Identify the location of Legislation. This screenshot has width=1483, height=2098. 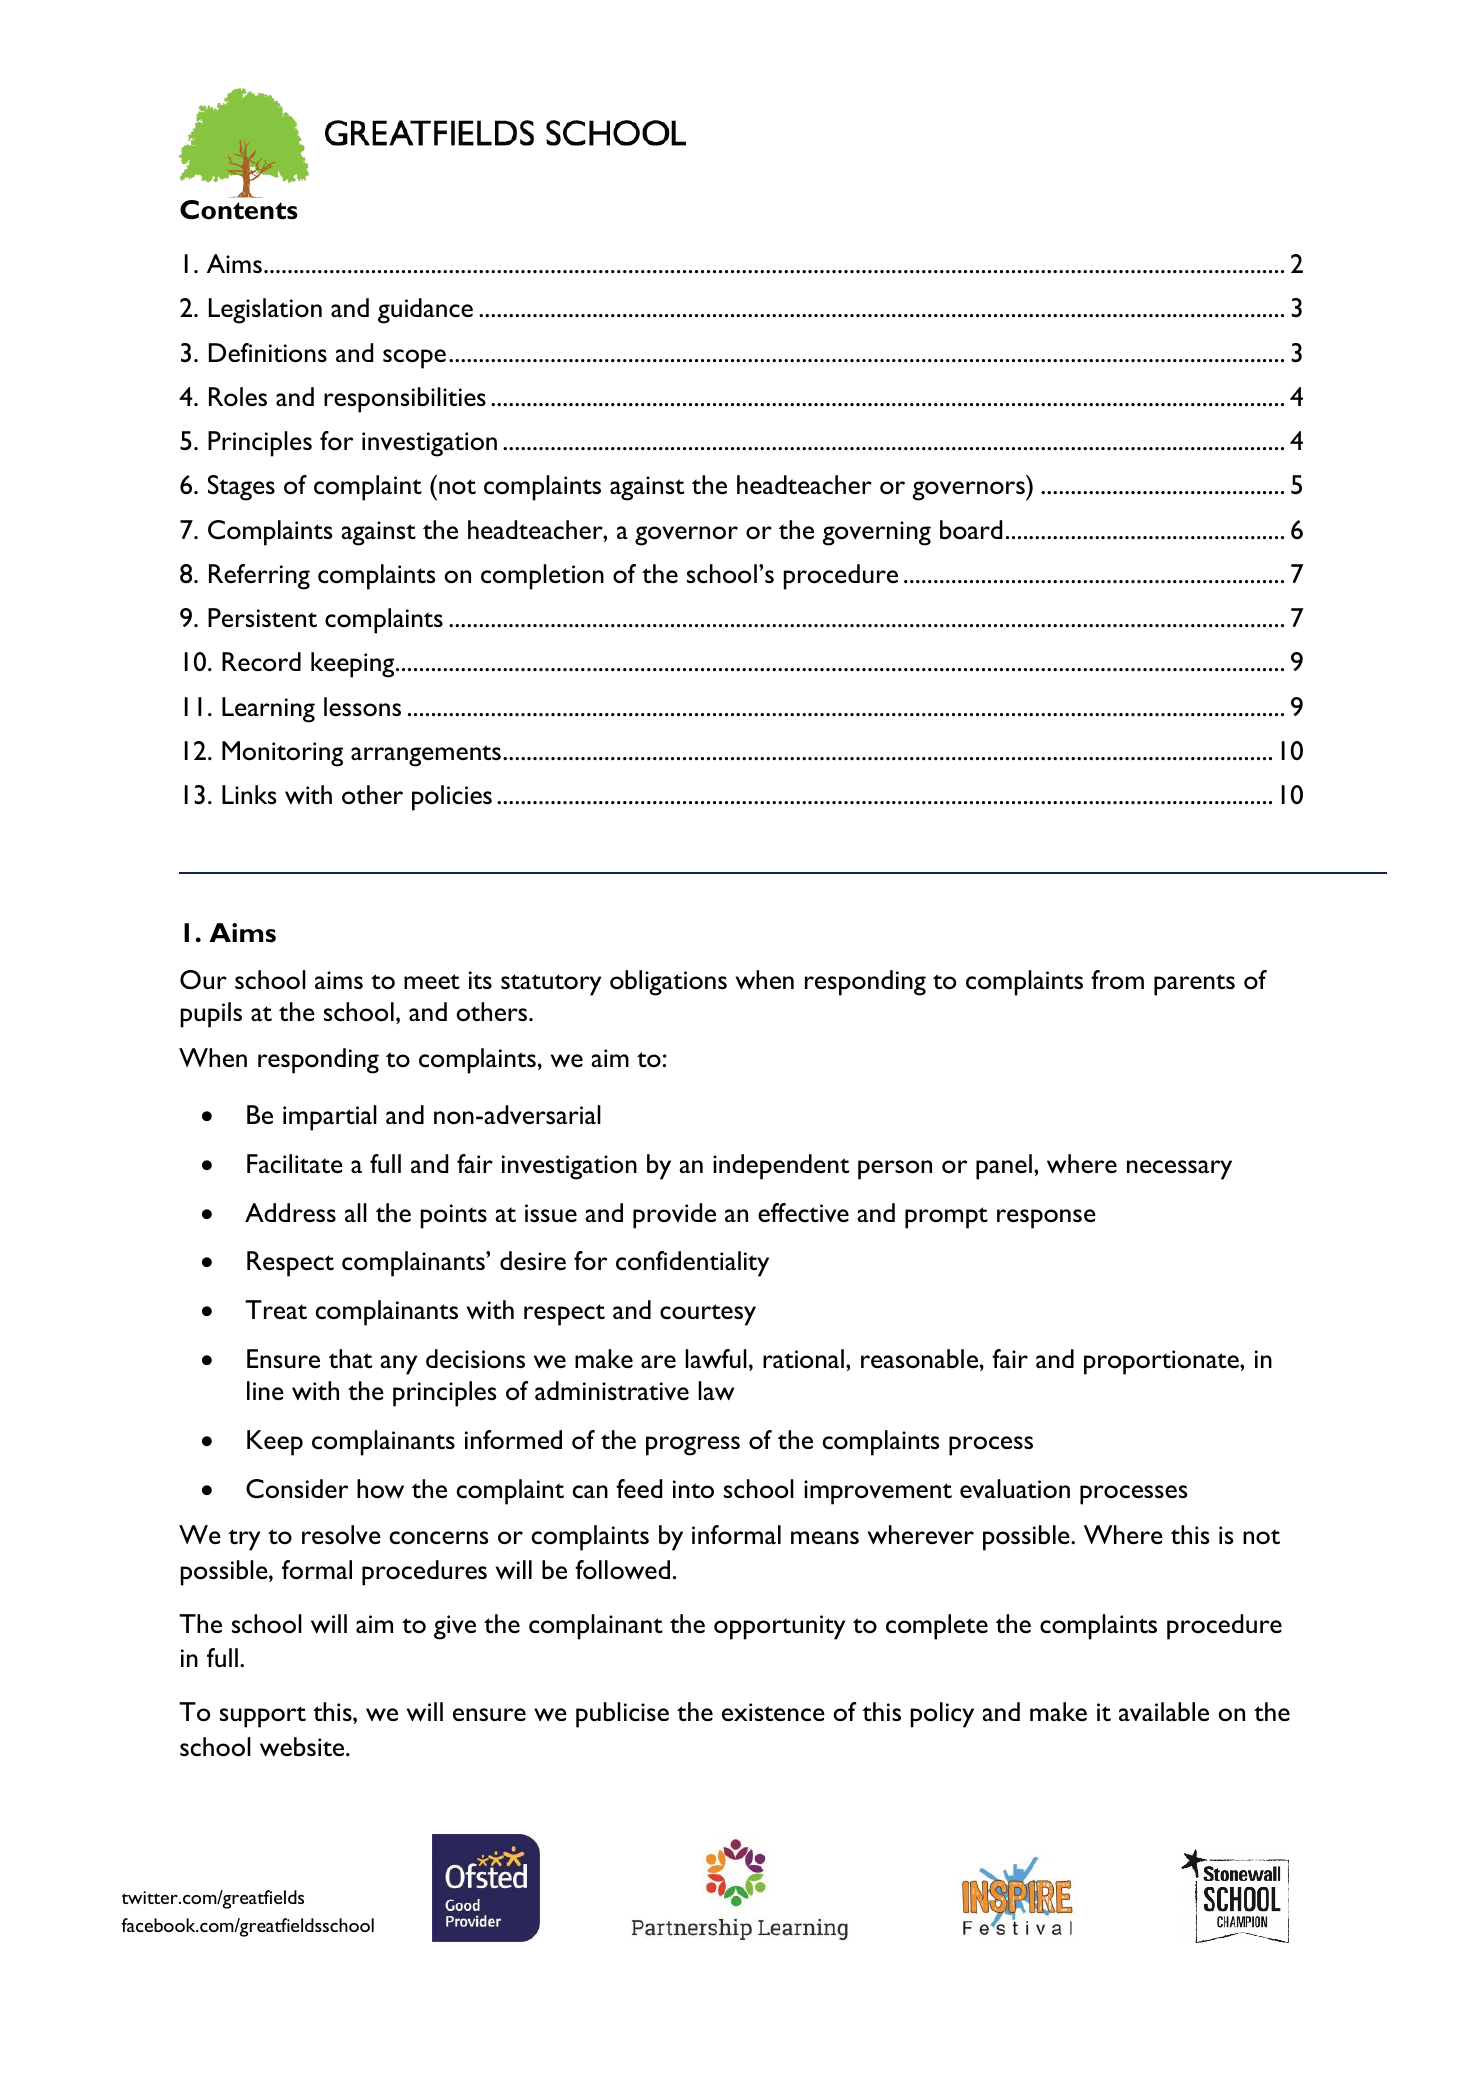
(265, 311).
